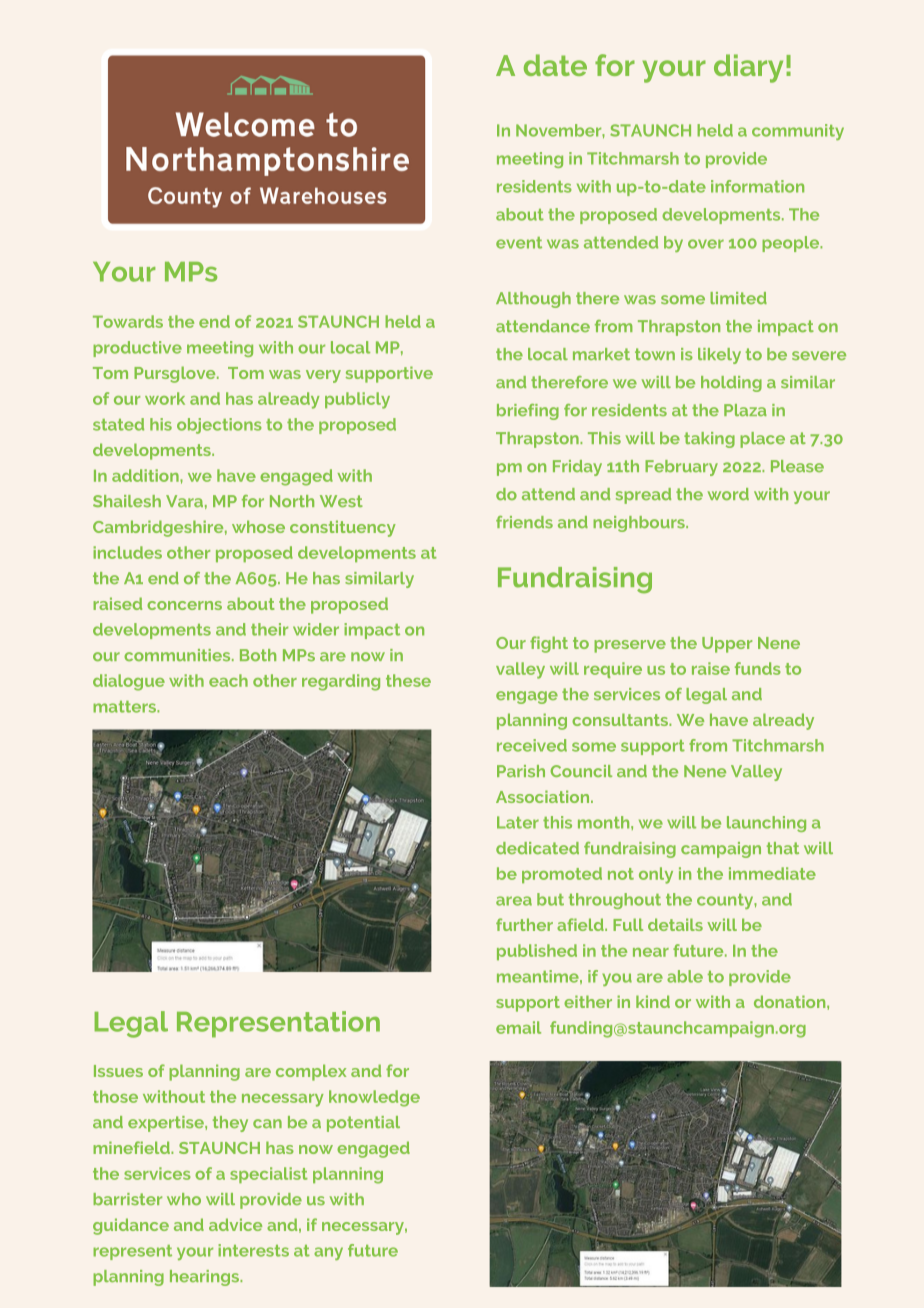  What do you see at coordinates (408, 680) in the screenshot?
I see `these` at bounding box center [408, 680].
